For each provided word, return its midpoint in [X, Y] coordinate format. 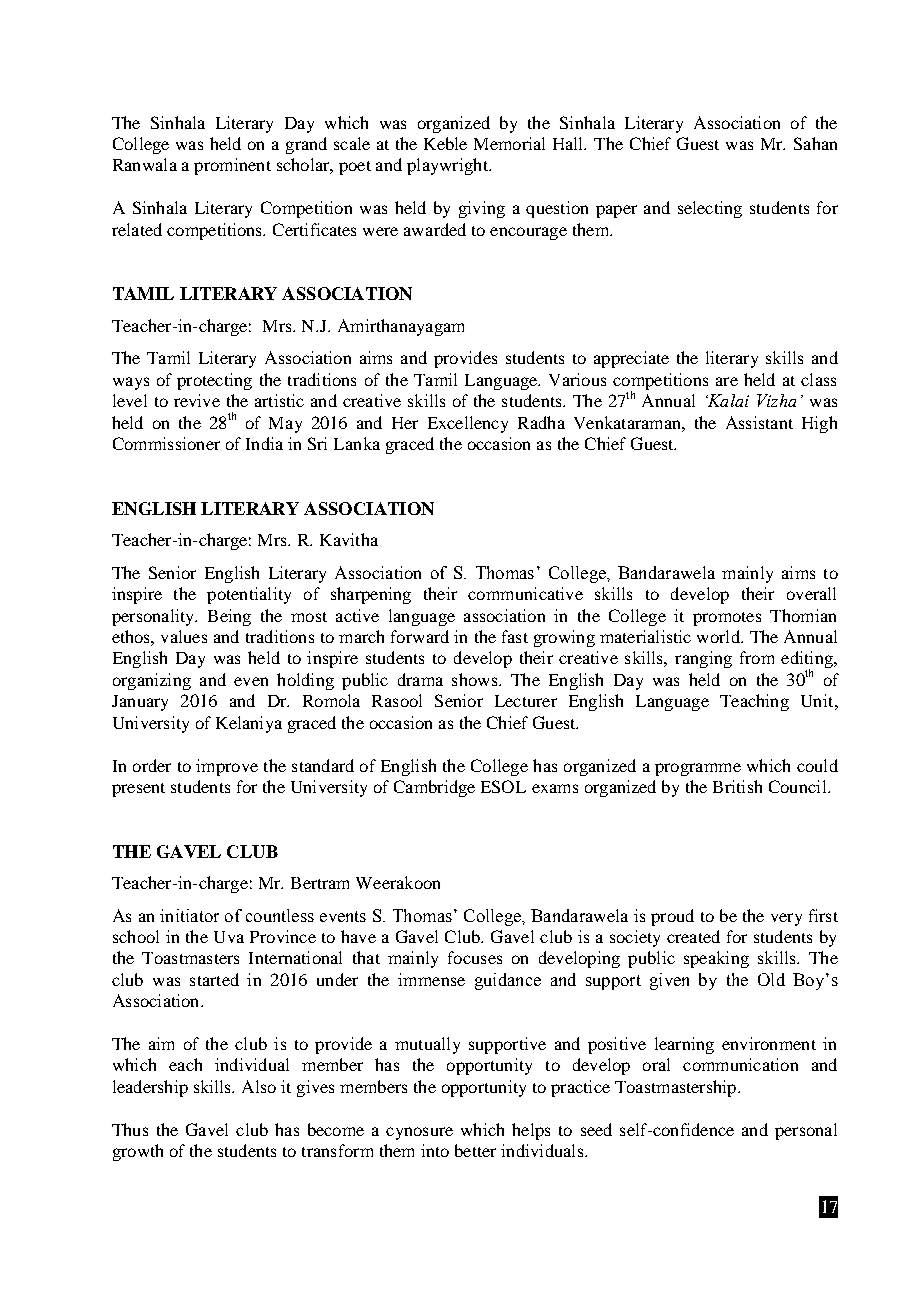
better [475, 1150]
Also [259, 1086]
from [757, 657]
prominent [232, 166]
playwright [448, 166]
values [184, 636]
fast [515, 636]
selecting [710, 209]
